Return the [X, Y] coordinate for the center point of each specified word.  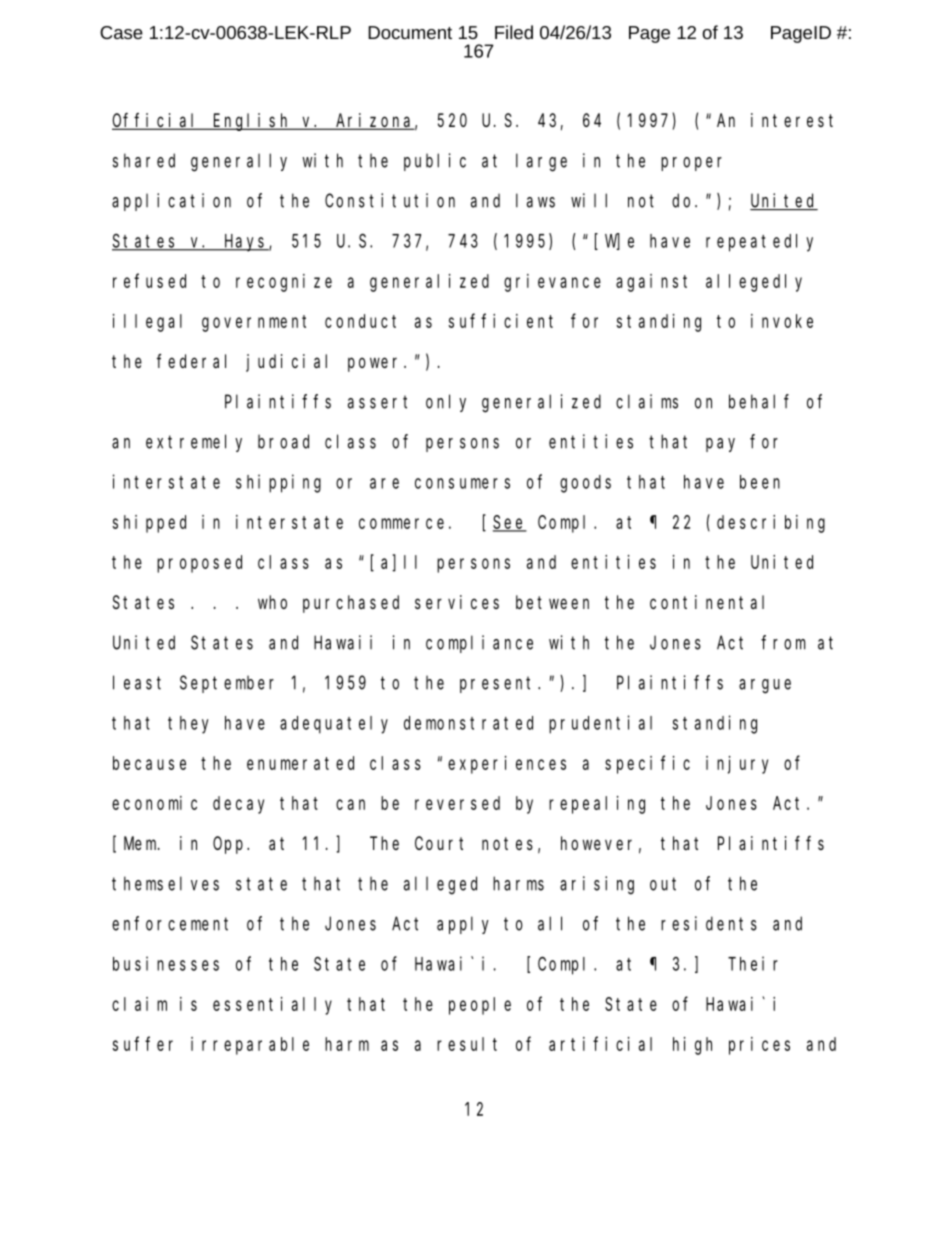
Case [121, 32]
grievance [552, 283]
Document [410, 32]
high [692, 1046]
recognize [284, 283]
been [760, 482]
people [480, 1006]
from [783, 642]
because [149, 763]
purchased [351, 604]
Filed [514, 32]
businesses [166, 963]
